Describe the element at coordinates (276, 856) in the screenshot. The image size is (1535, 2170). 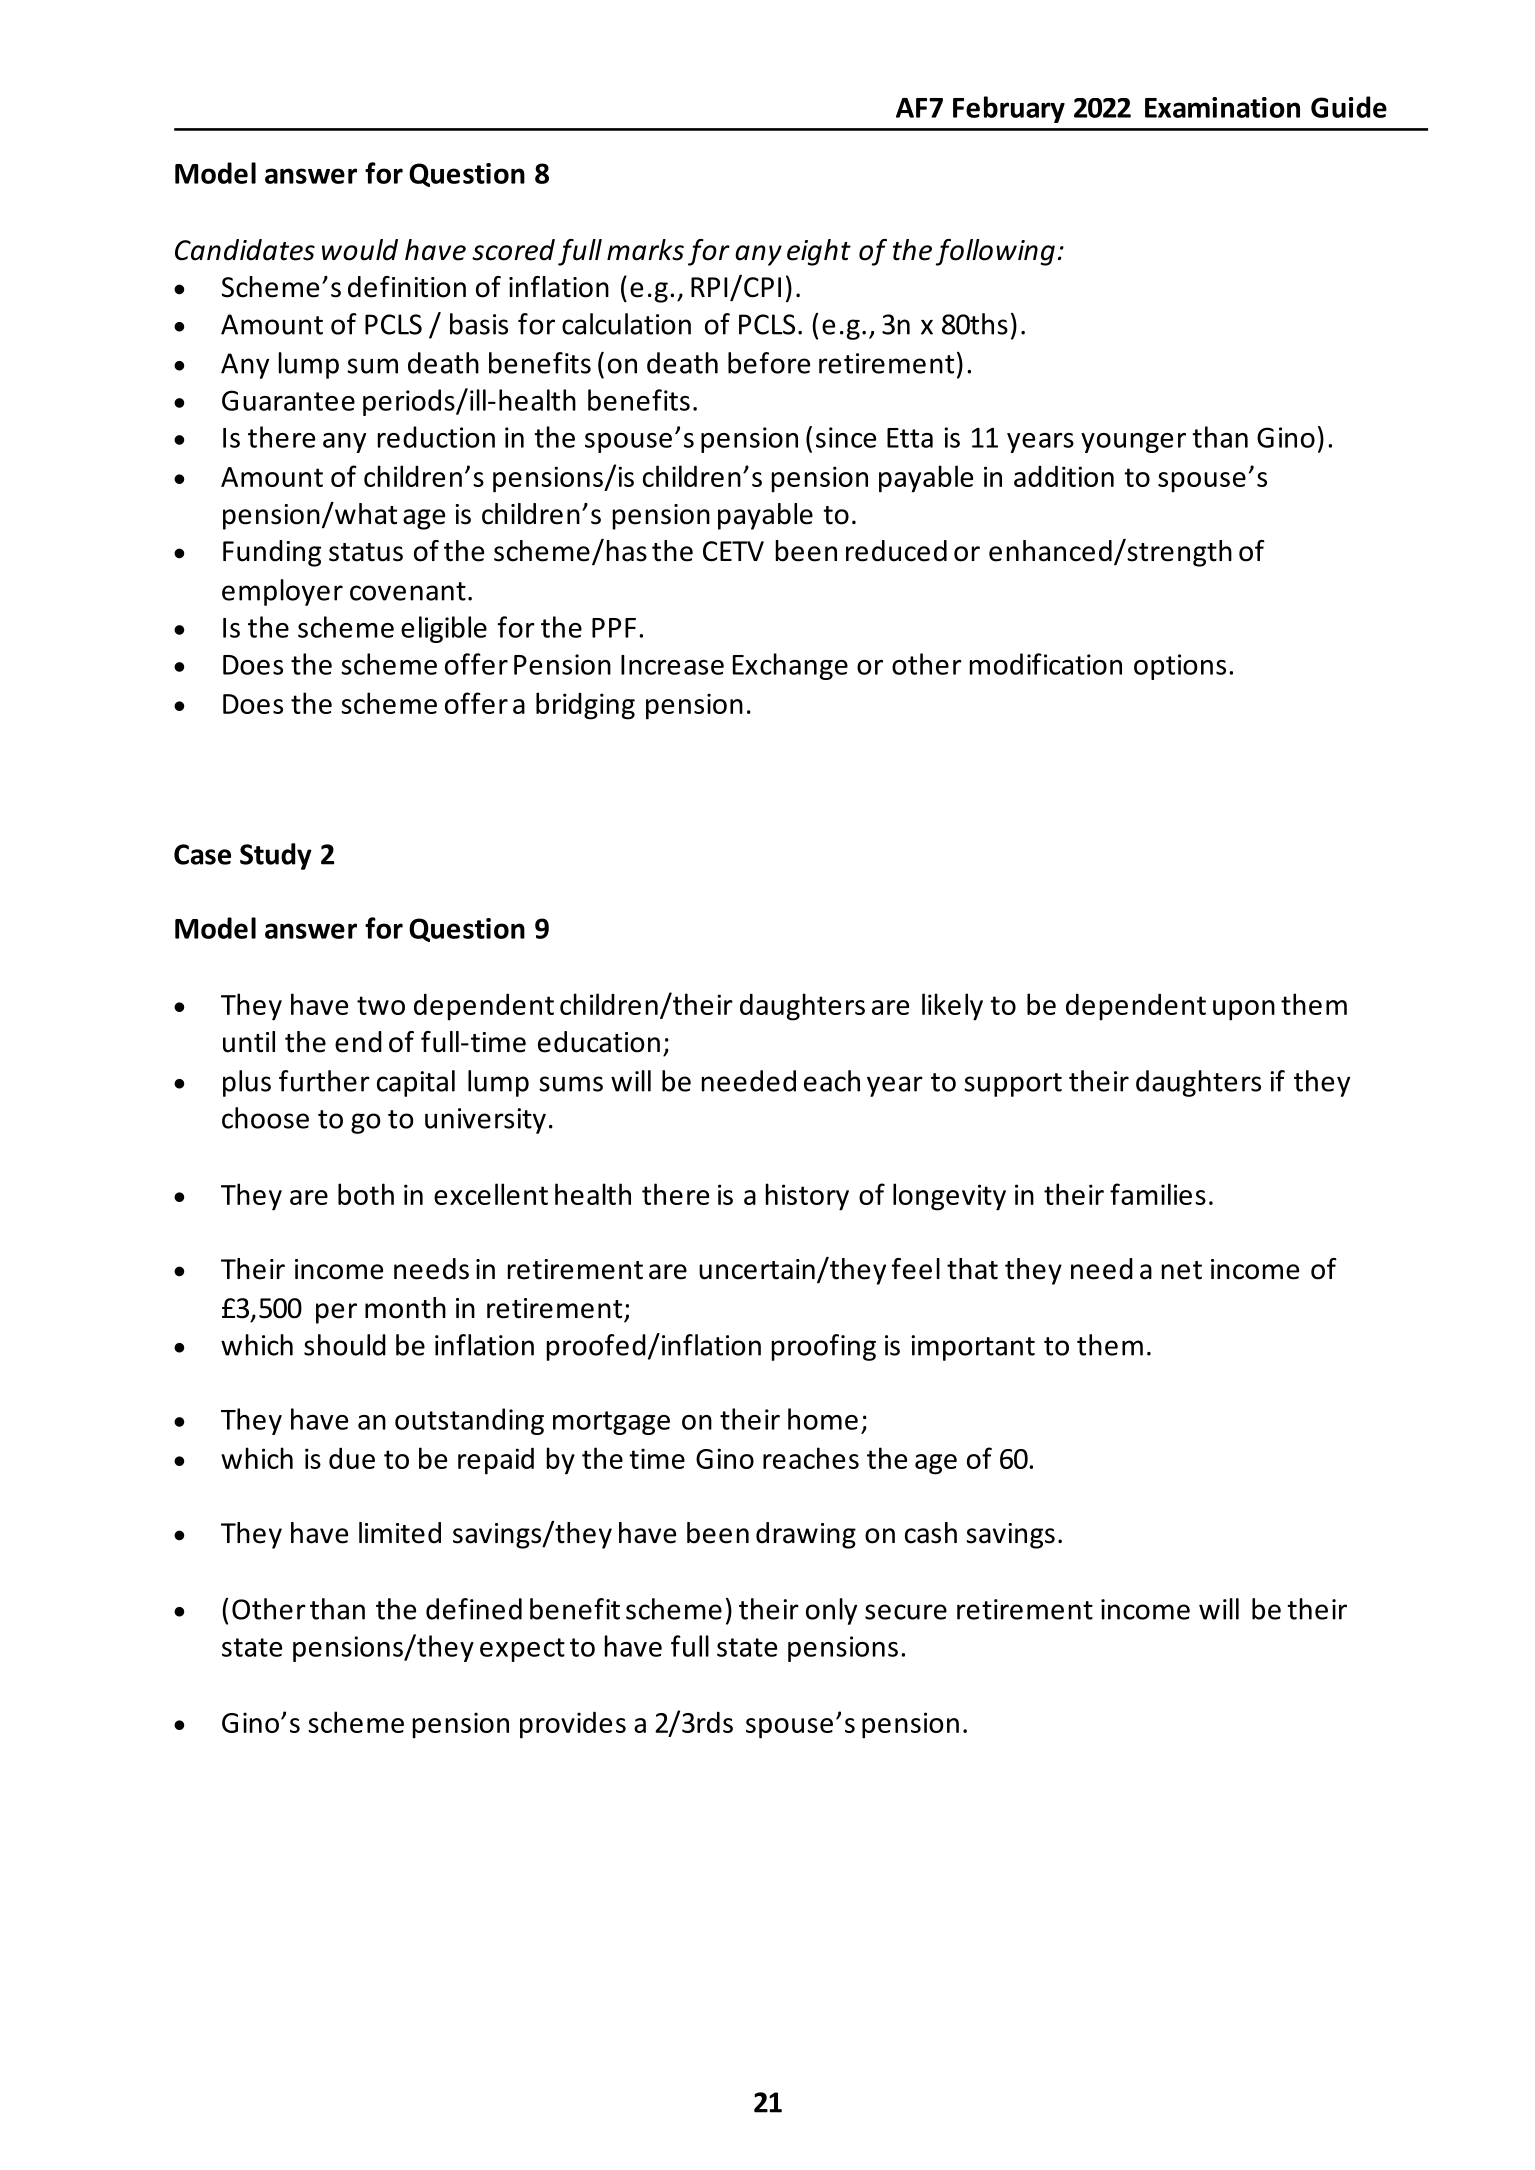
I see `Study` at that location.
